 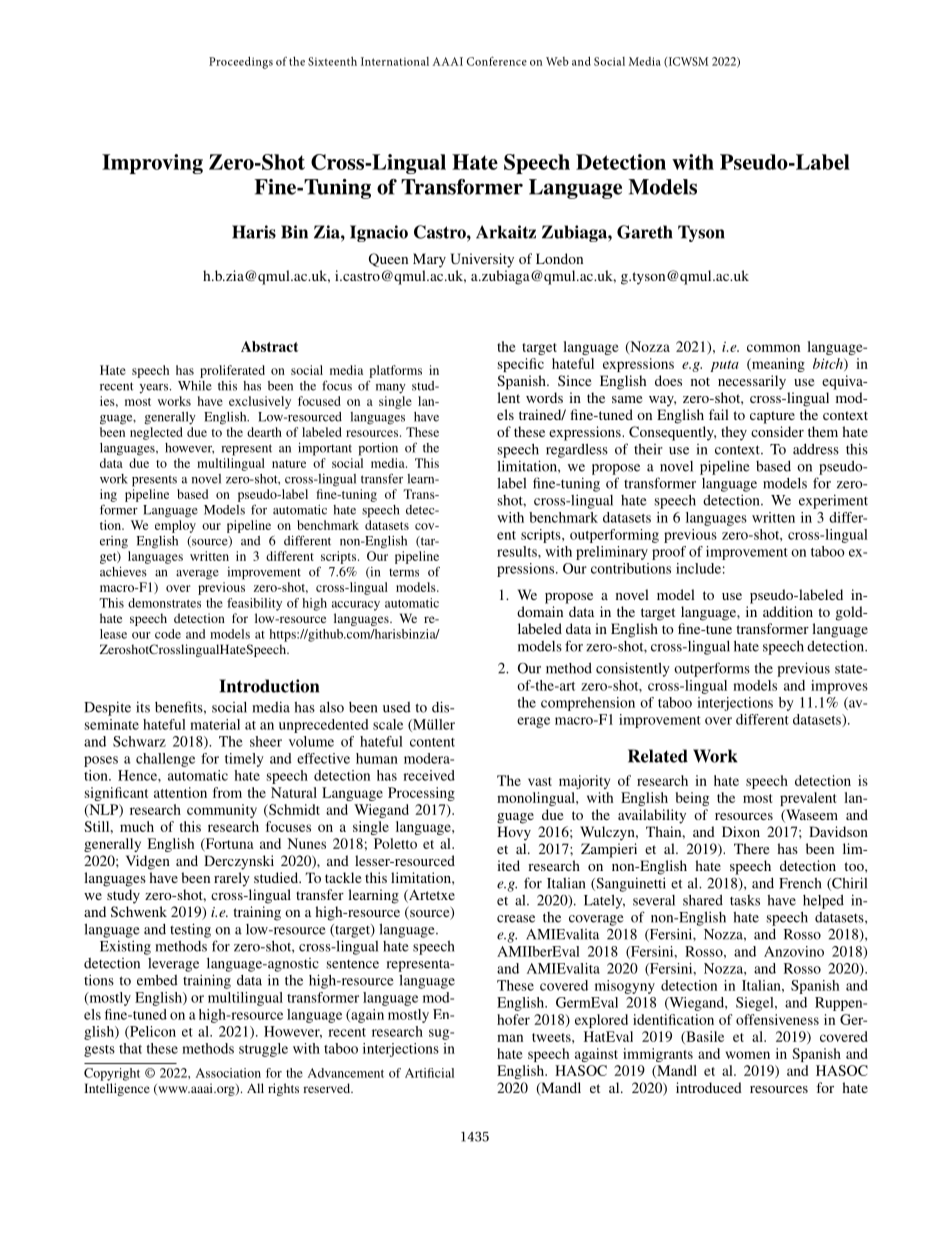 What do you see at coordinates (557, 61) in the screenshot?
I see `Web` at bounding box center [557, 61].
